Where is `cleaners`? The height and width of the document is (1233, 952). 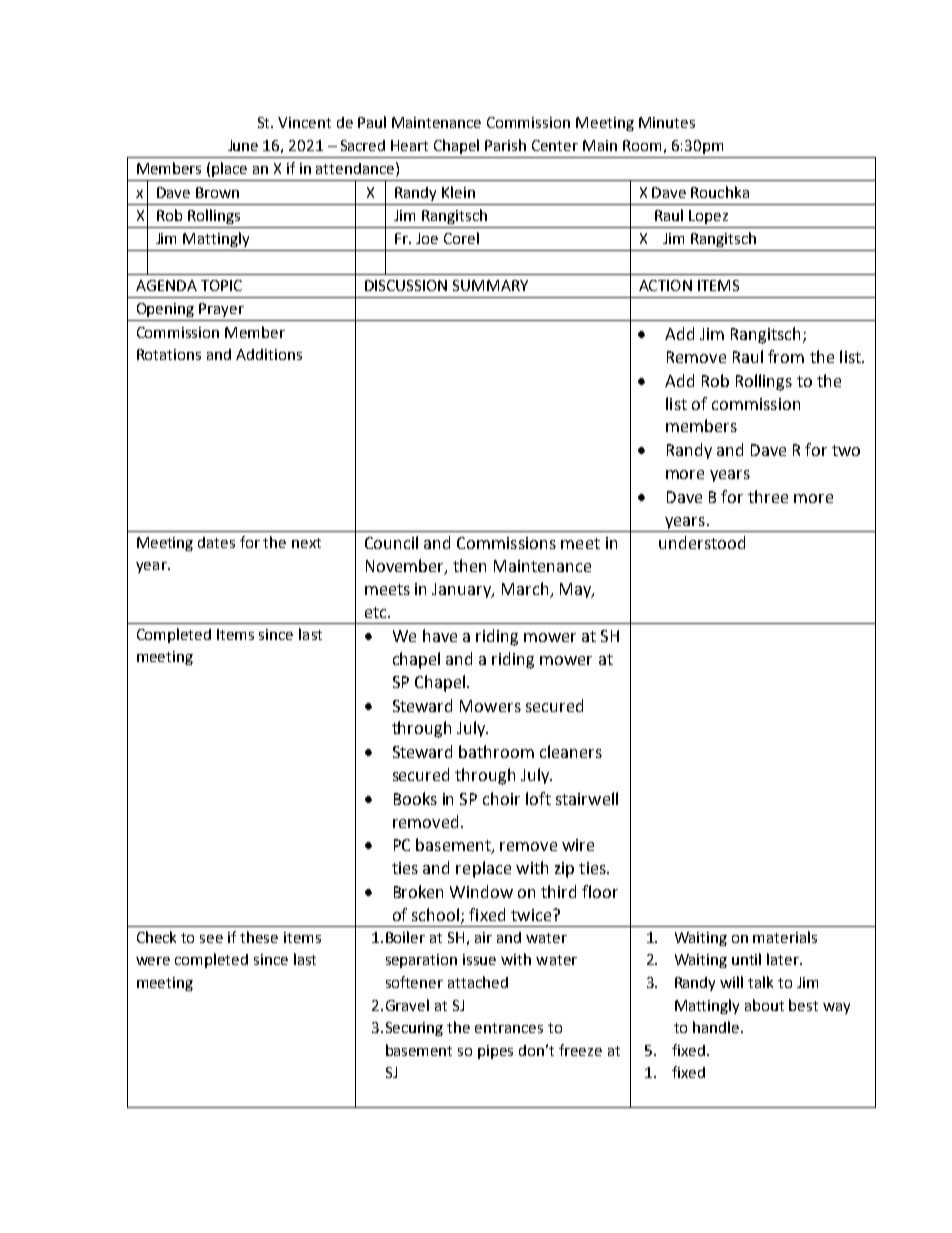 cleaners is located at coordinates (571, 751).
